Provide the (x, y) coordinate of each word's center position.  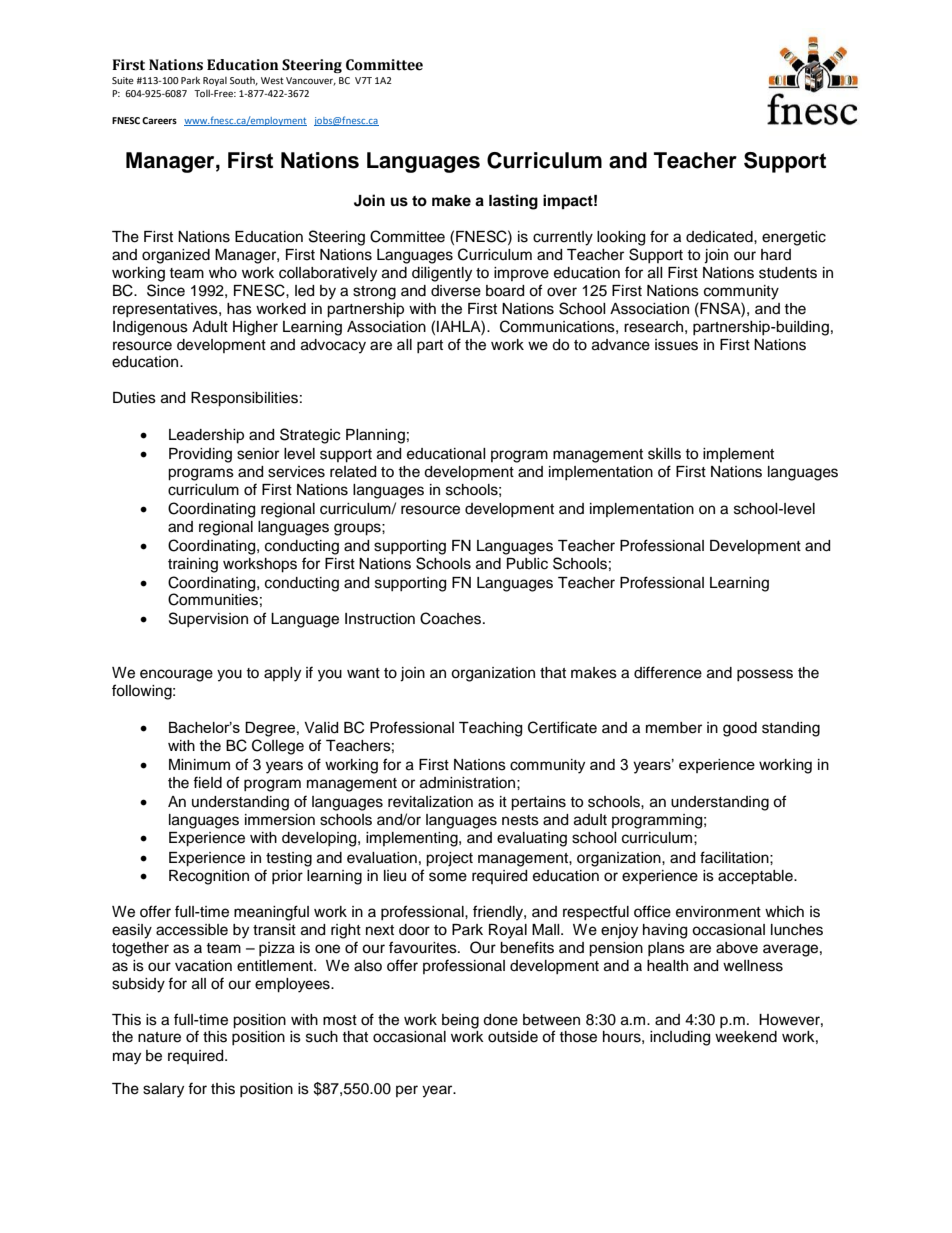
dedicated (720, 237)
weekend (746, 1037)
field (207, 782)
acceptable (756, 877)
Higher (255, 328)
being (460, 1021)
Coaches (450, 618)
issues (676, 345)
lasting (513, 202)
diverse (456, 291)
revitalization (430, 802)
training (193, 565)
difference (668, 672)
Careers (159, 120)
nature (159, 1037)
